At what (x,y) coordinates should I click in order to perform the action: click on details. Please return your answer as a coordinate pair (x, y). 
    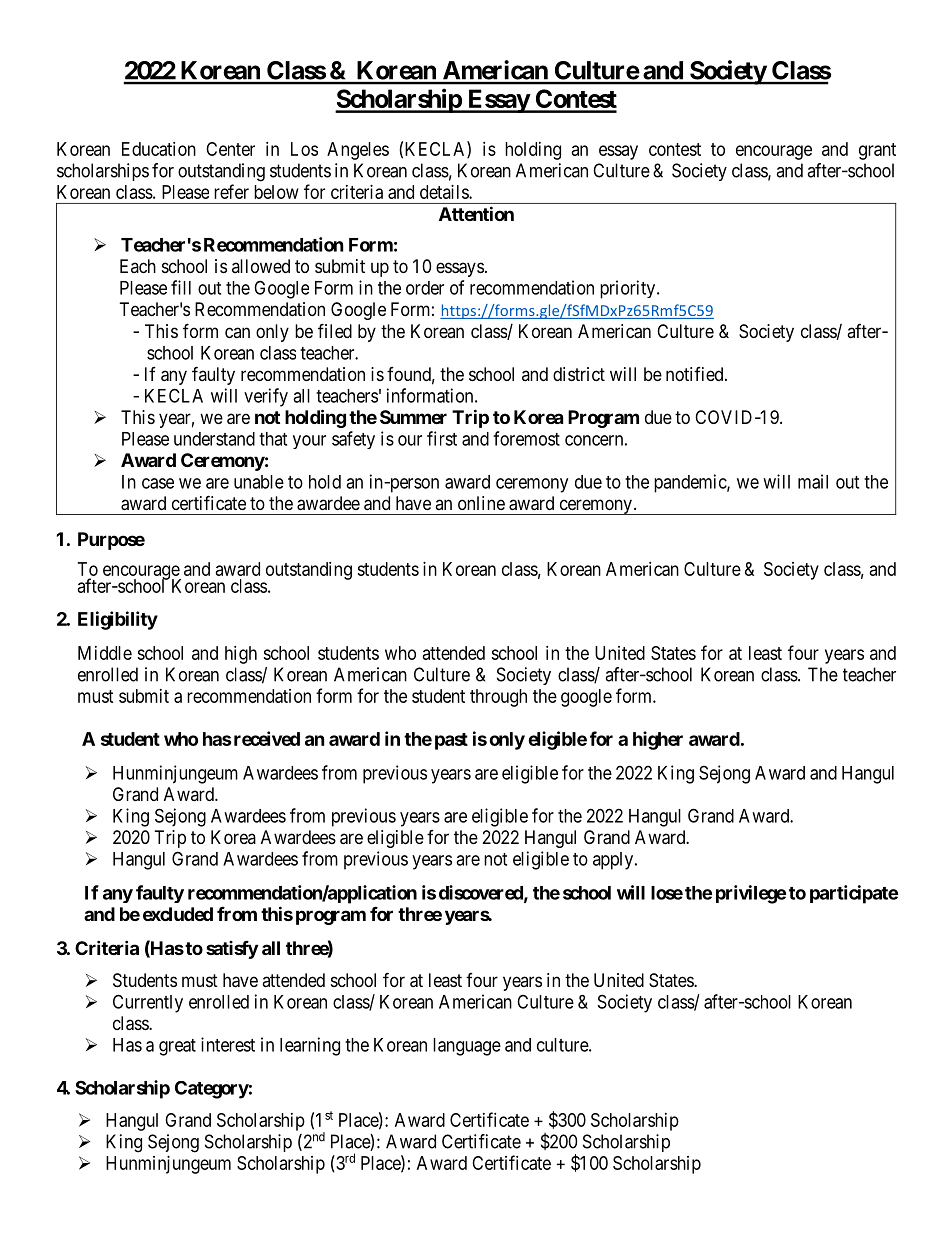
    Looking at the image, I should click on (445, 192).
